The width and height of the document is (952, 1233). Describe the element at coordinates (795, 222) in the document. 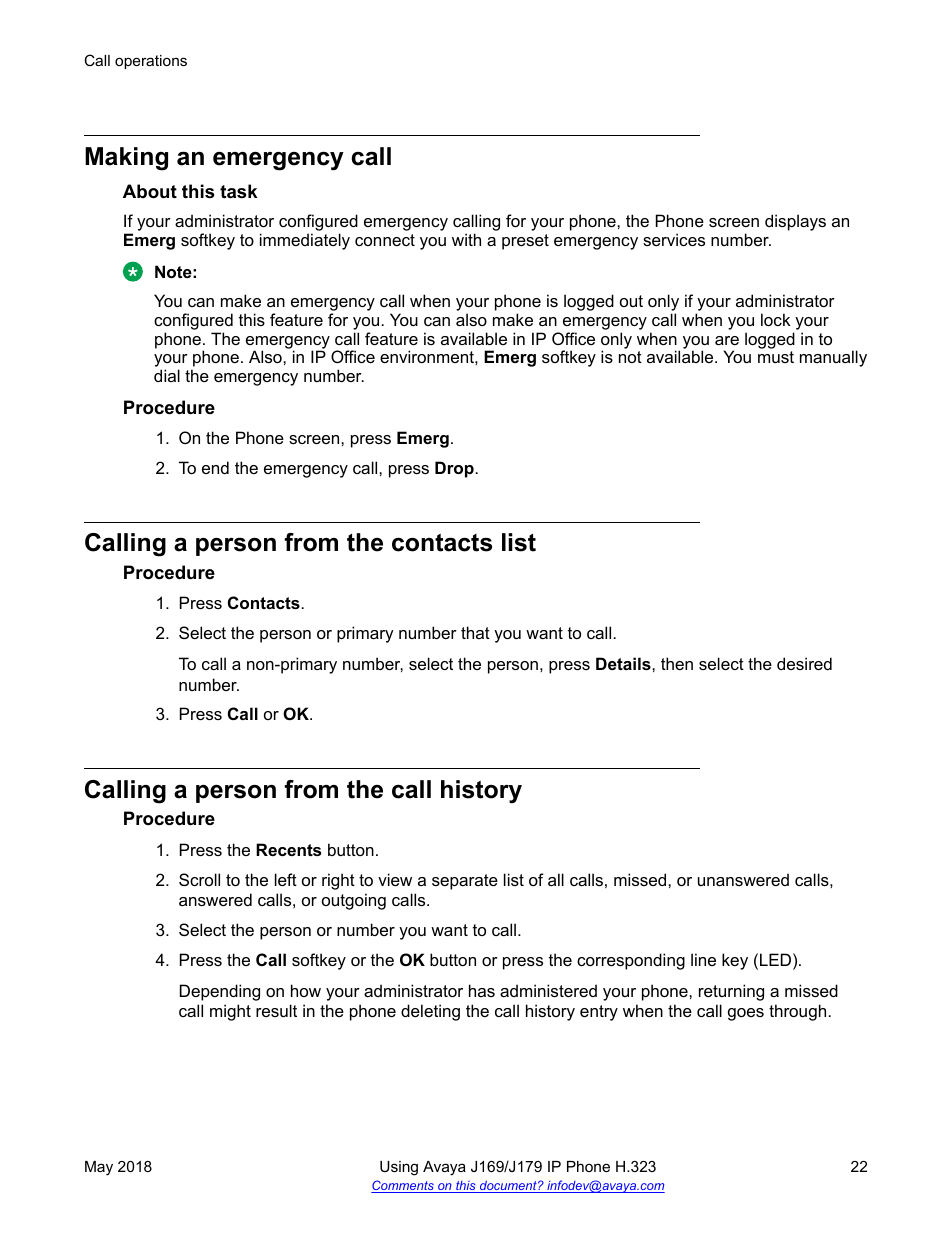

I see `displays` at that location.
